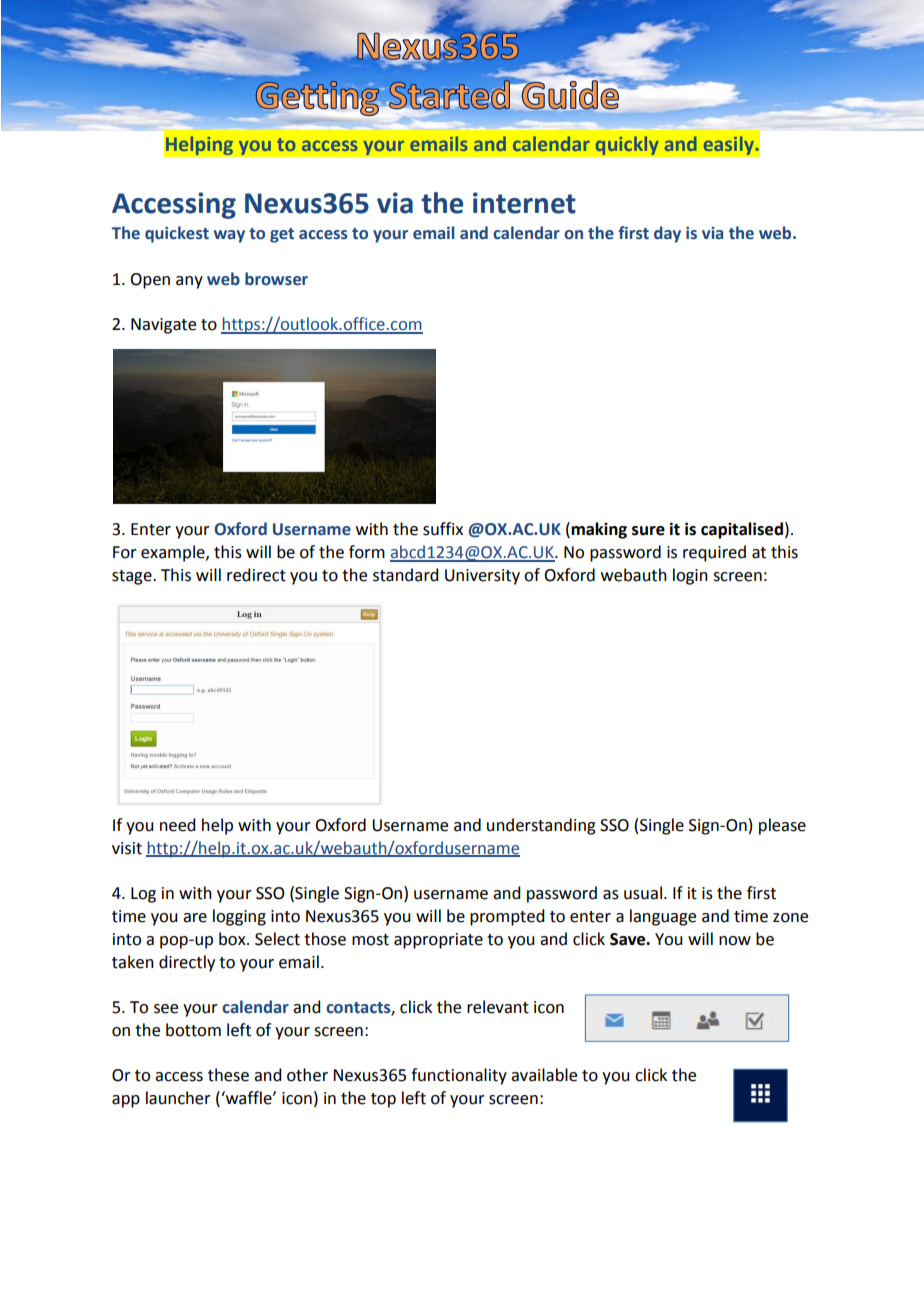  What do you see at coordinates (782, 826) in the document?
I see `please` at bounding box center [782, 826].
